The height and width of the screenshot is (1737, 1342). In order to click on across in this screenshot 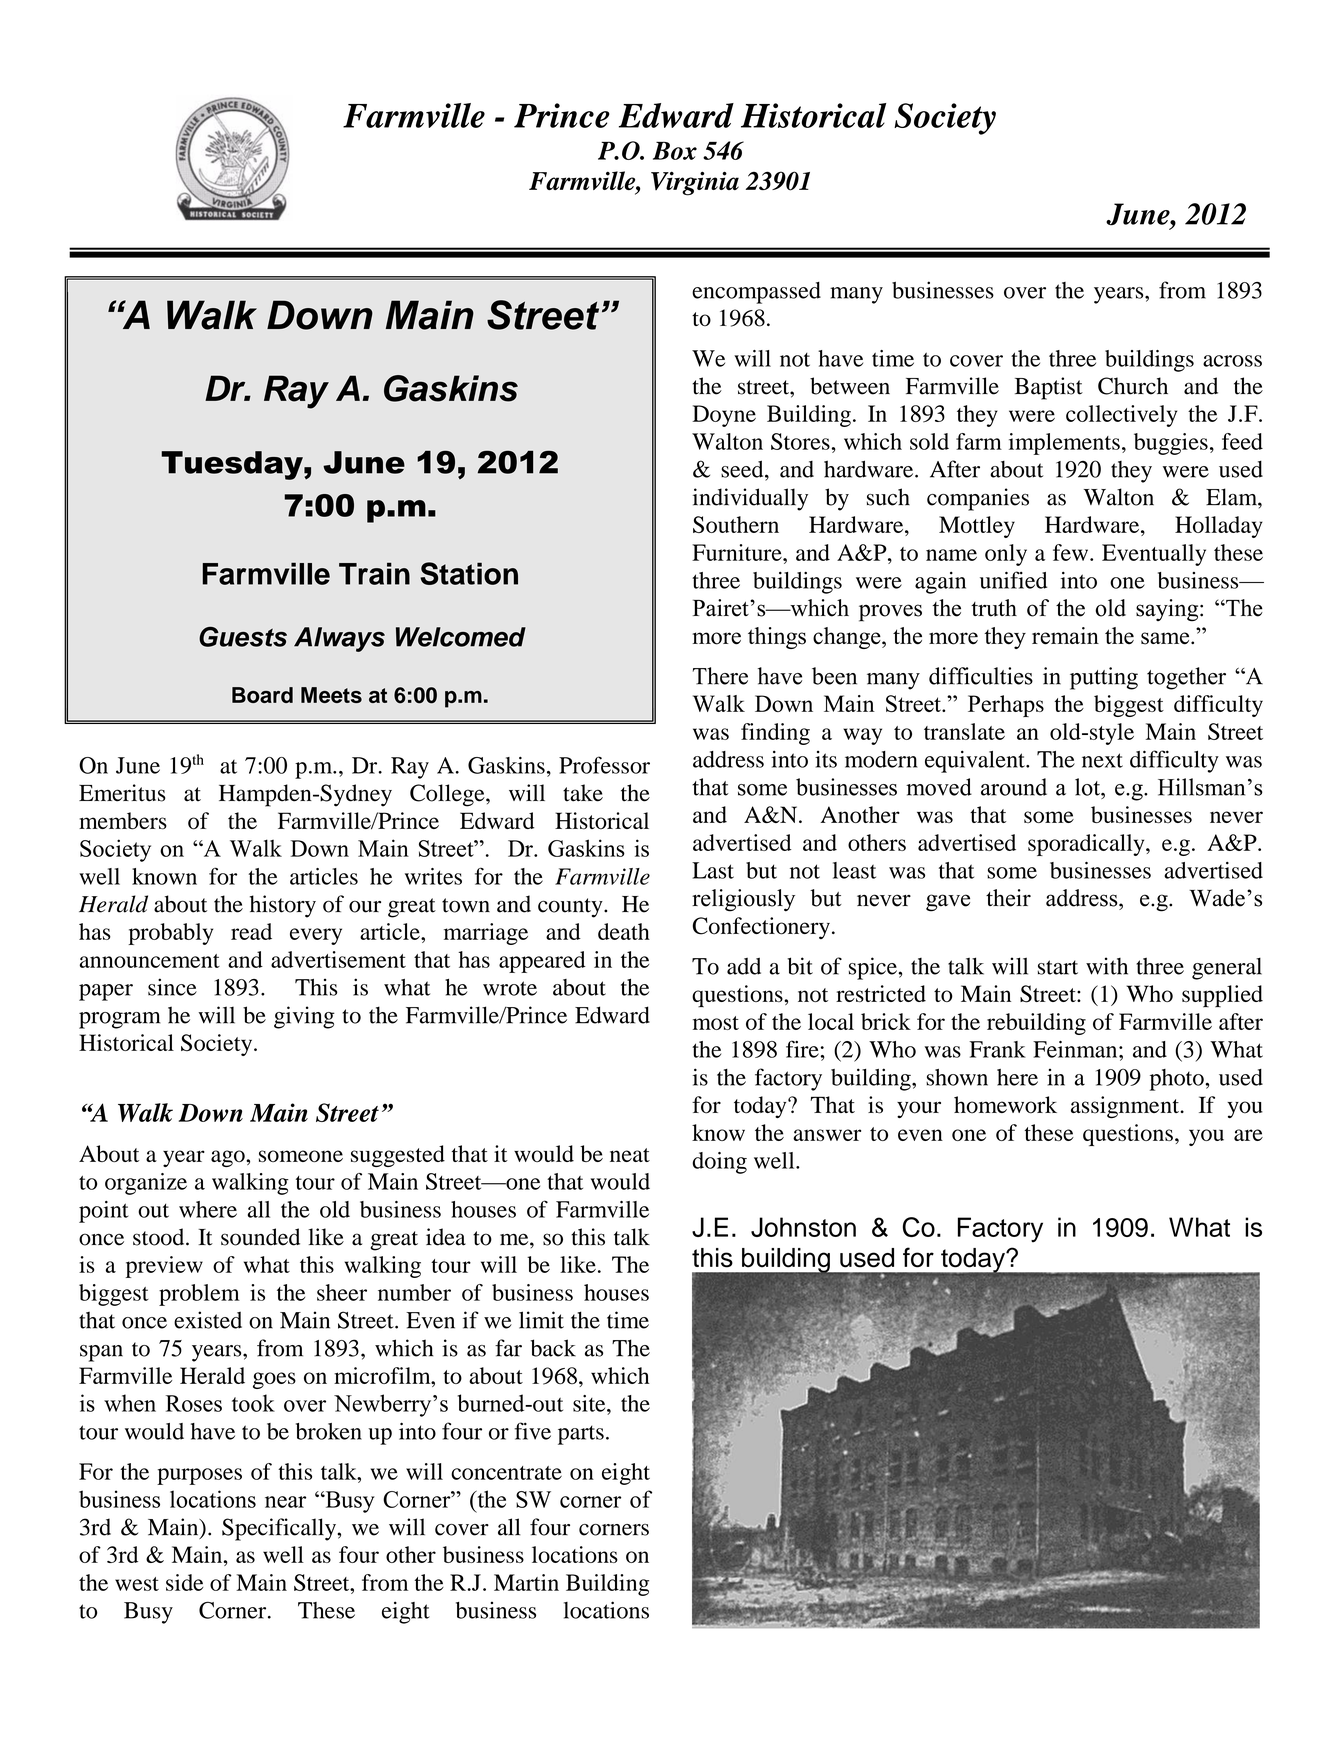, I will do `click(1232, 361)`.
